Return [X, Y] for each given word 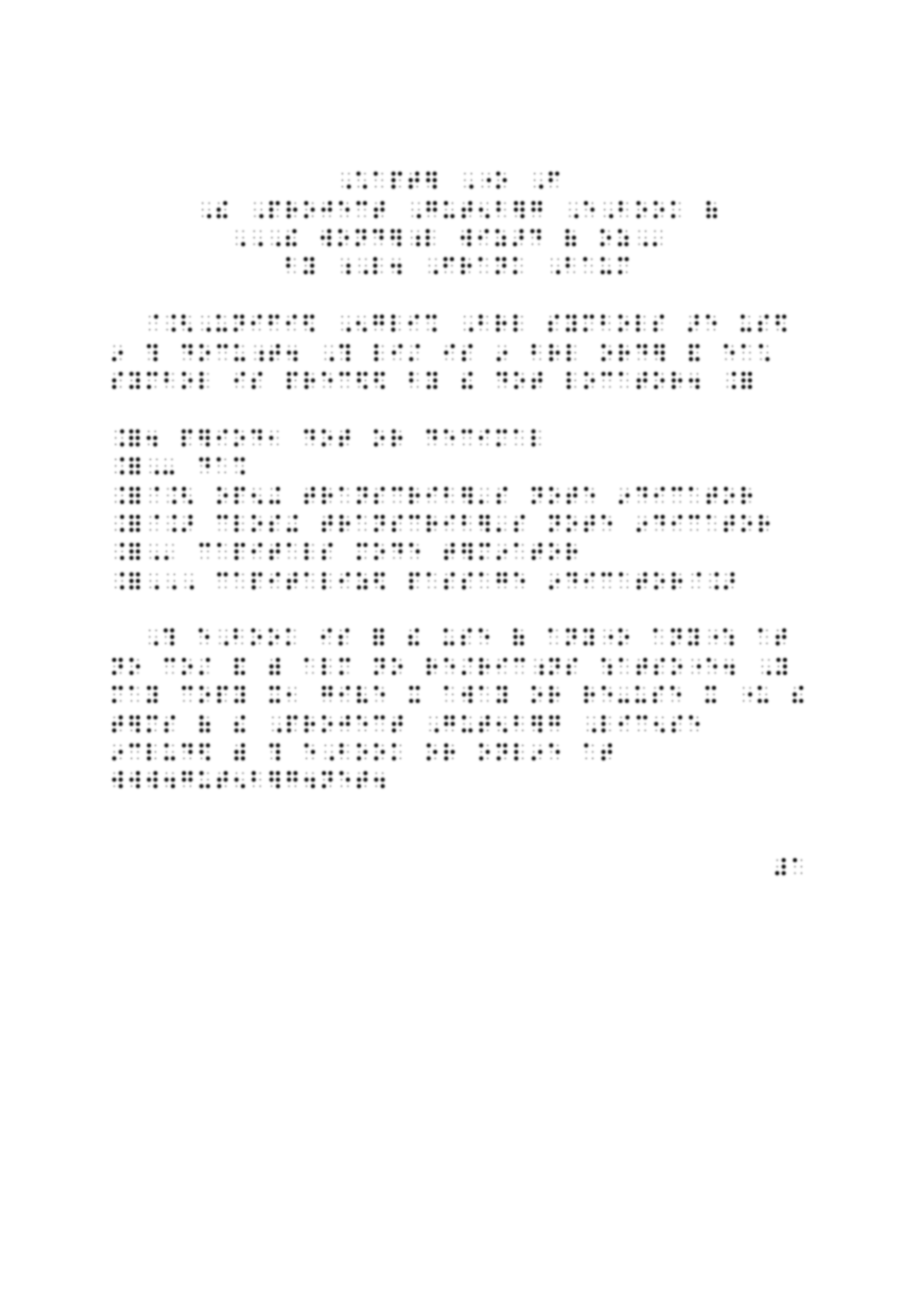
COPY [213, 694]
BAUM [597, 266]
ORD [624, 353]
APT [396, 180]
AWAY [476, 694]
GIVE [353, 694]
